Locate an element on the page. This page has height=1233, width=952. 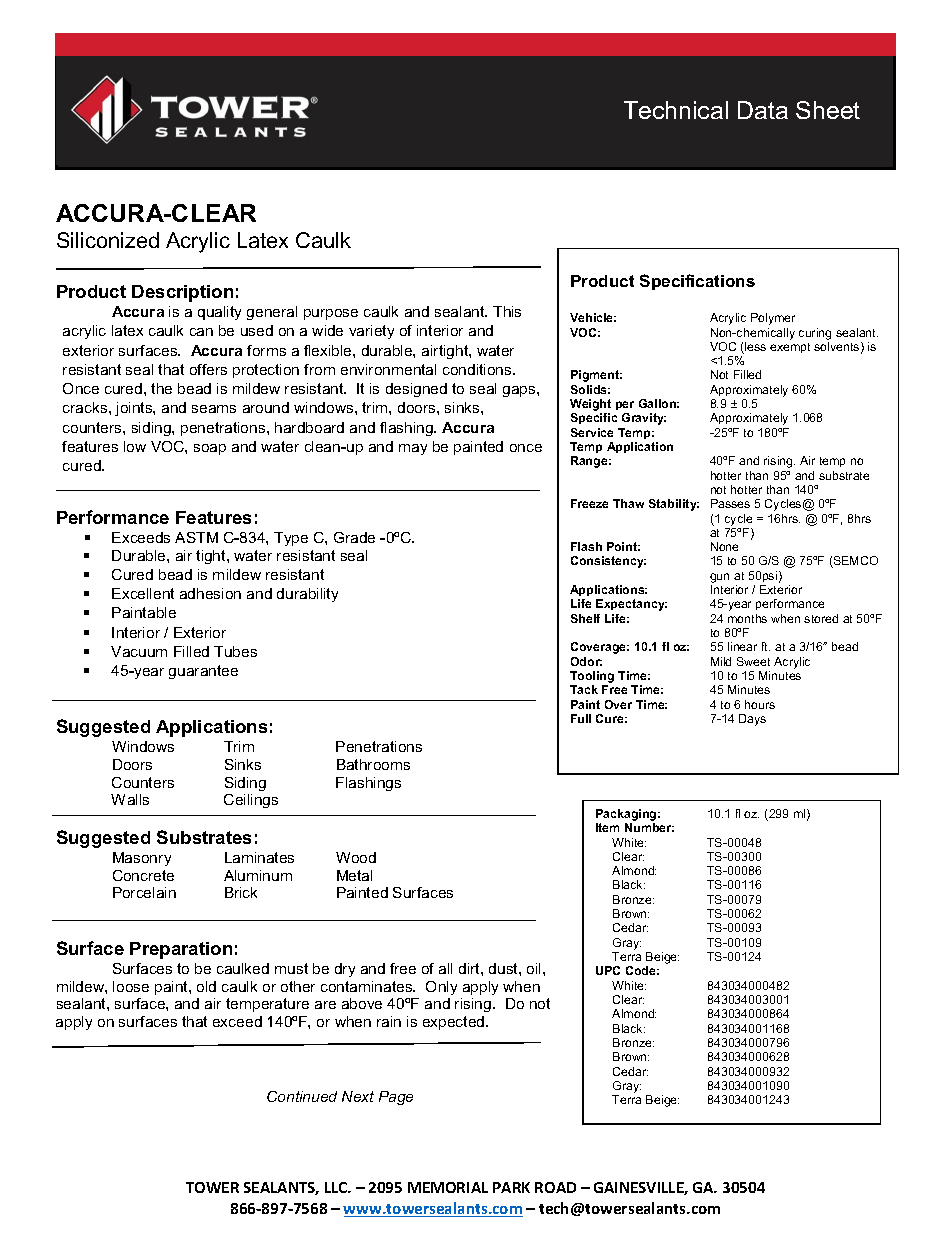
Odor is located at coordinates (586, 661).
